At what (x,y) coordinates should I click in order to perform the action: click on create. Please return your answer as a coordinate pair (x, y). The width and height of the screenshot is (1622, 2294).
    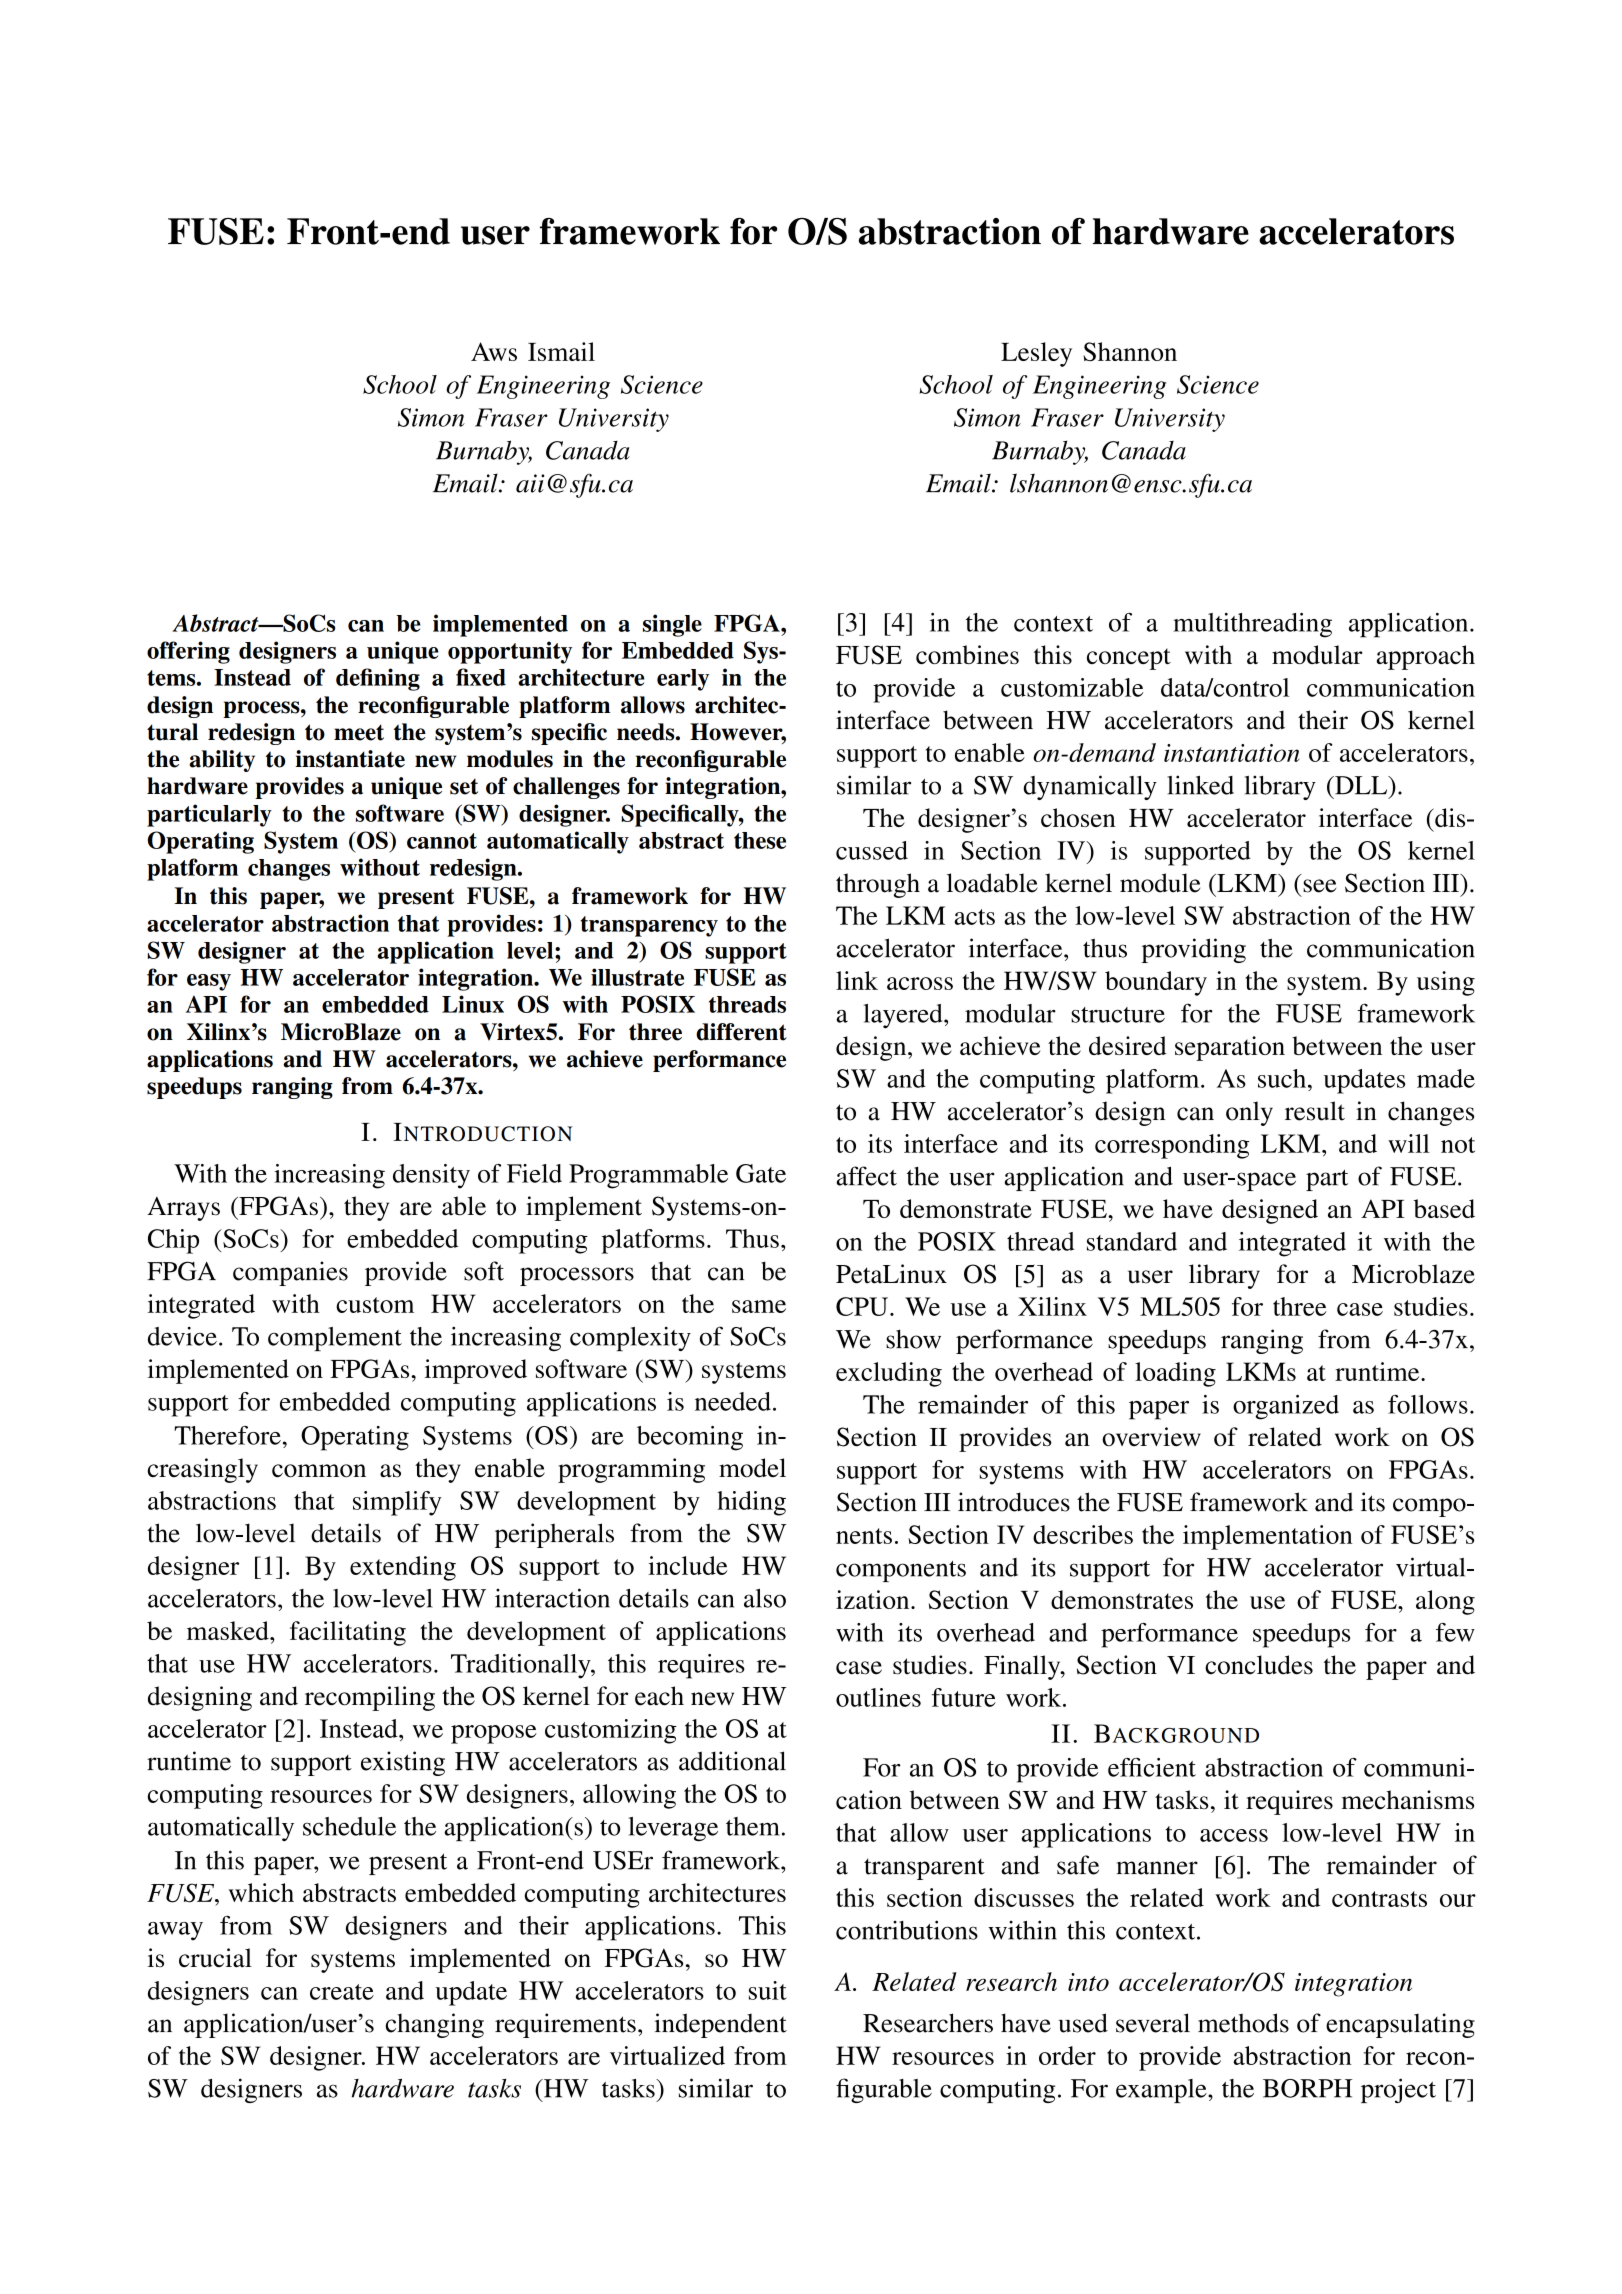
    Looking at the image, I should click on (342, 1992).
